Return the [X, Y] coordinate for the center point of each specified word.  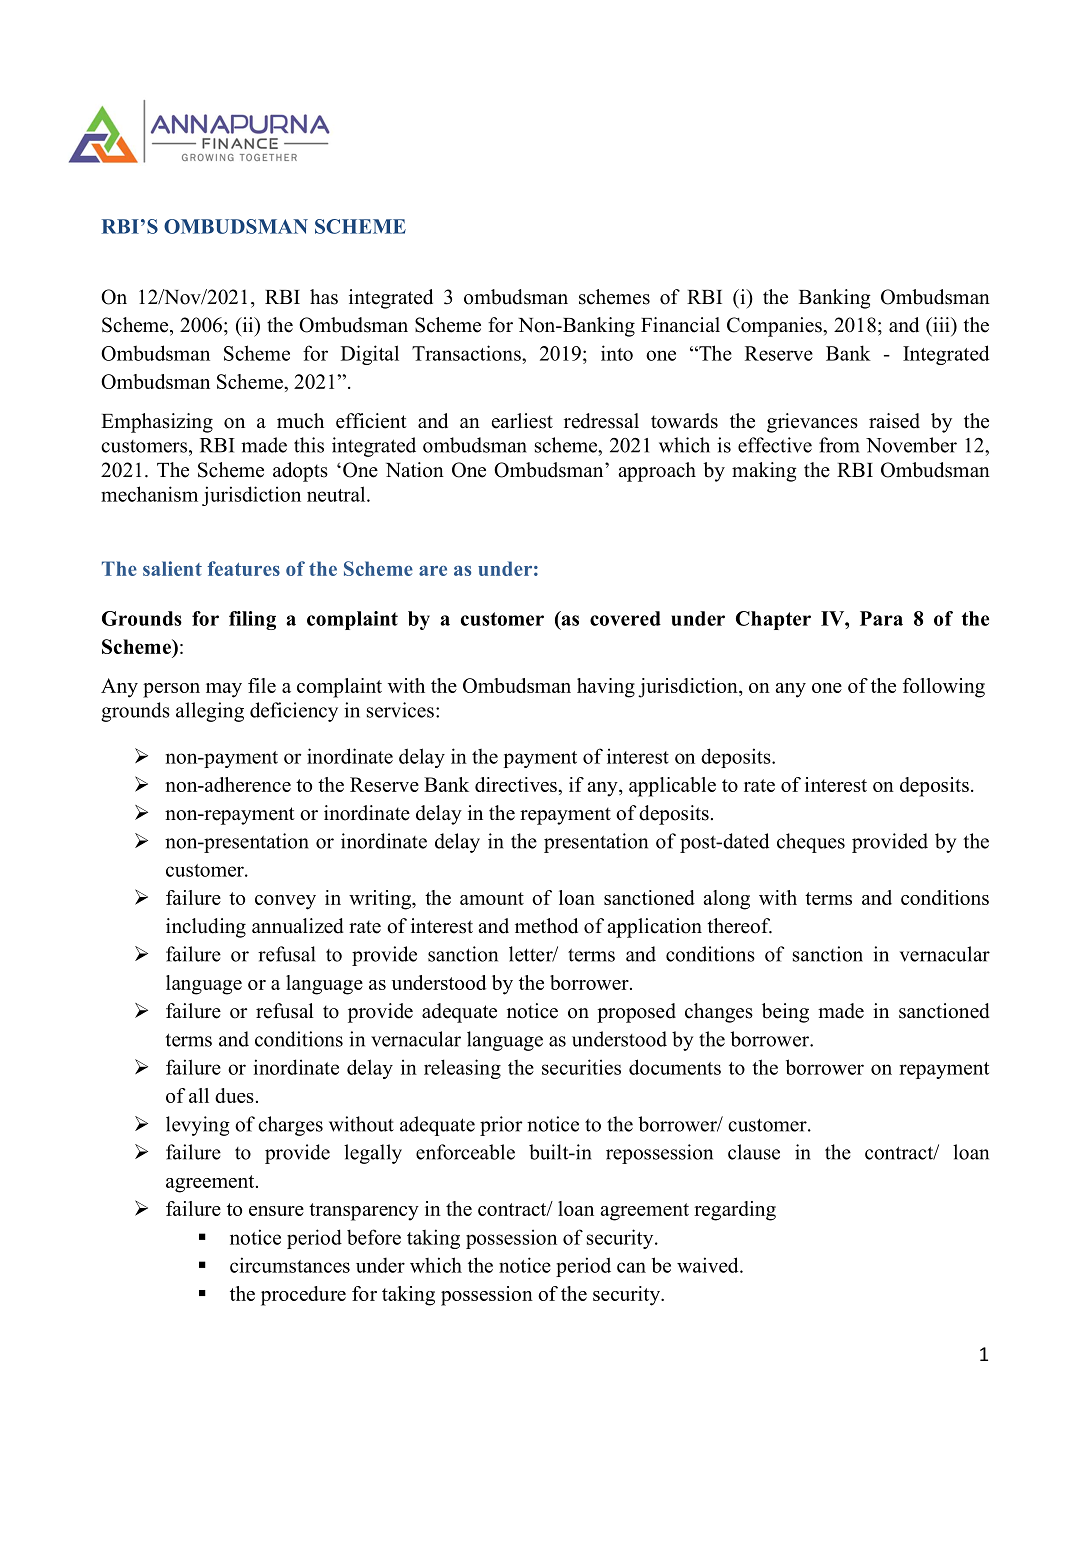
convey [285, 902]
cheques [811, 843]
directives [517, 784]
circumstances [290, 1265]
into [617, 353]
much [300, 421]
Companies [775, 327]
